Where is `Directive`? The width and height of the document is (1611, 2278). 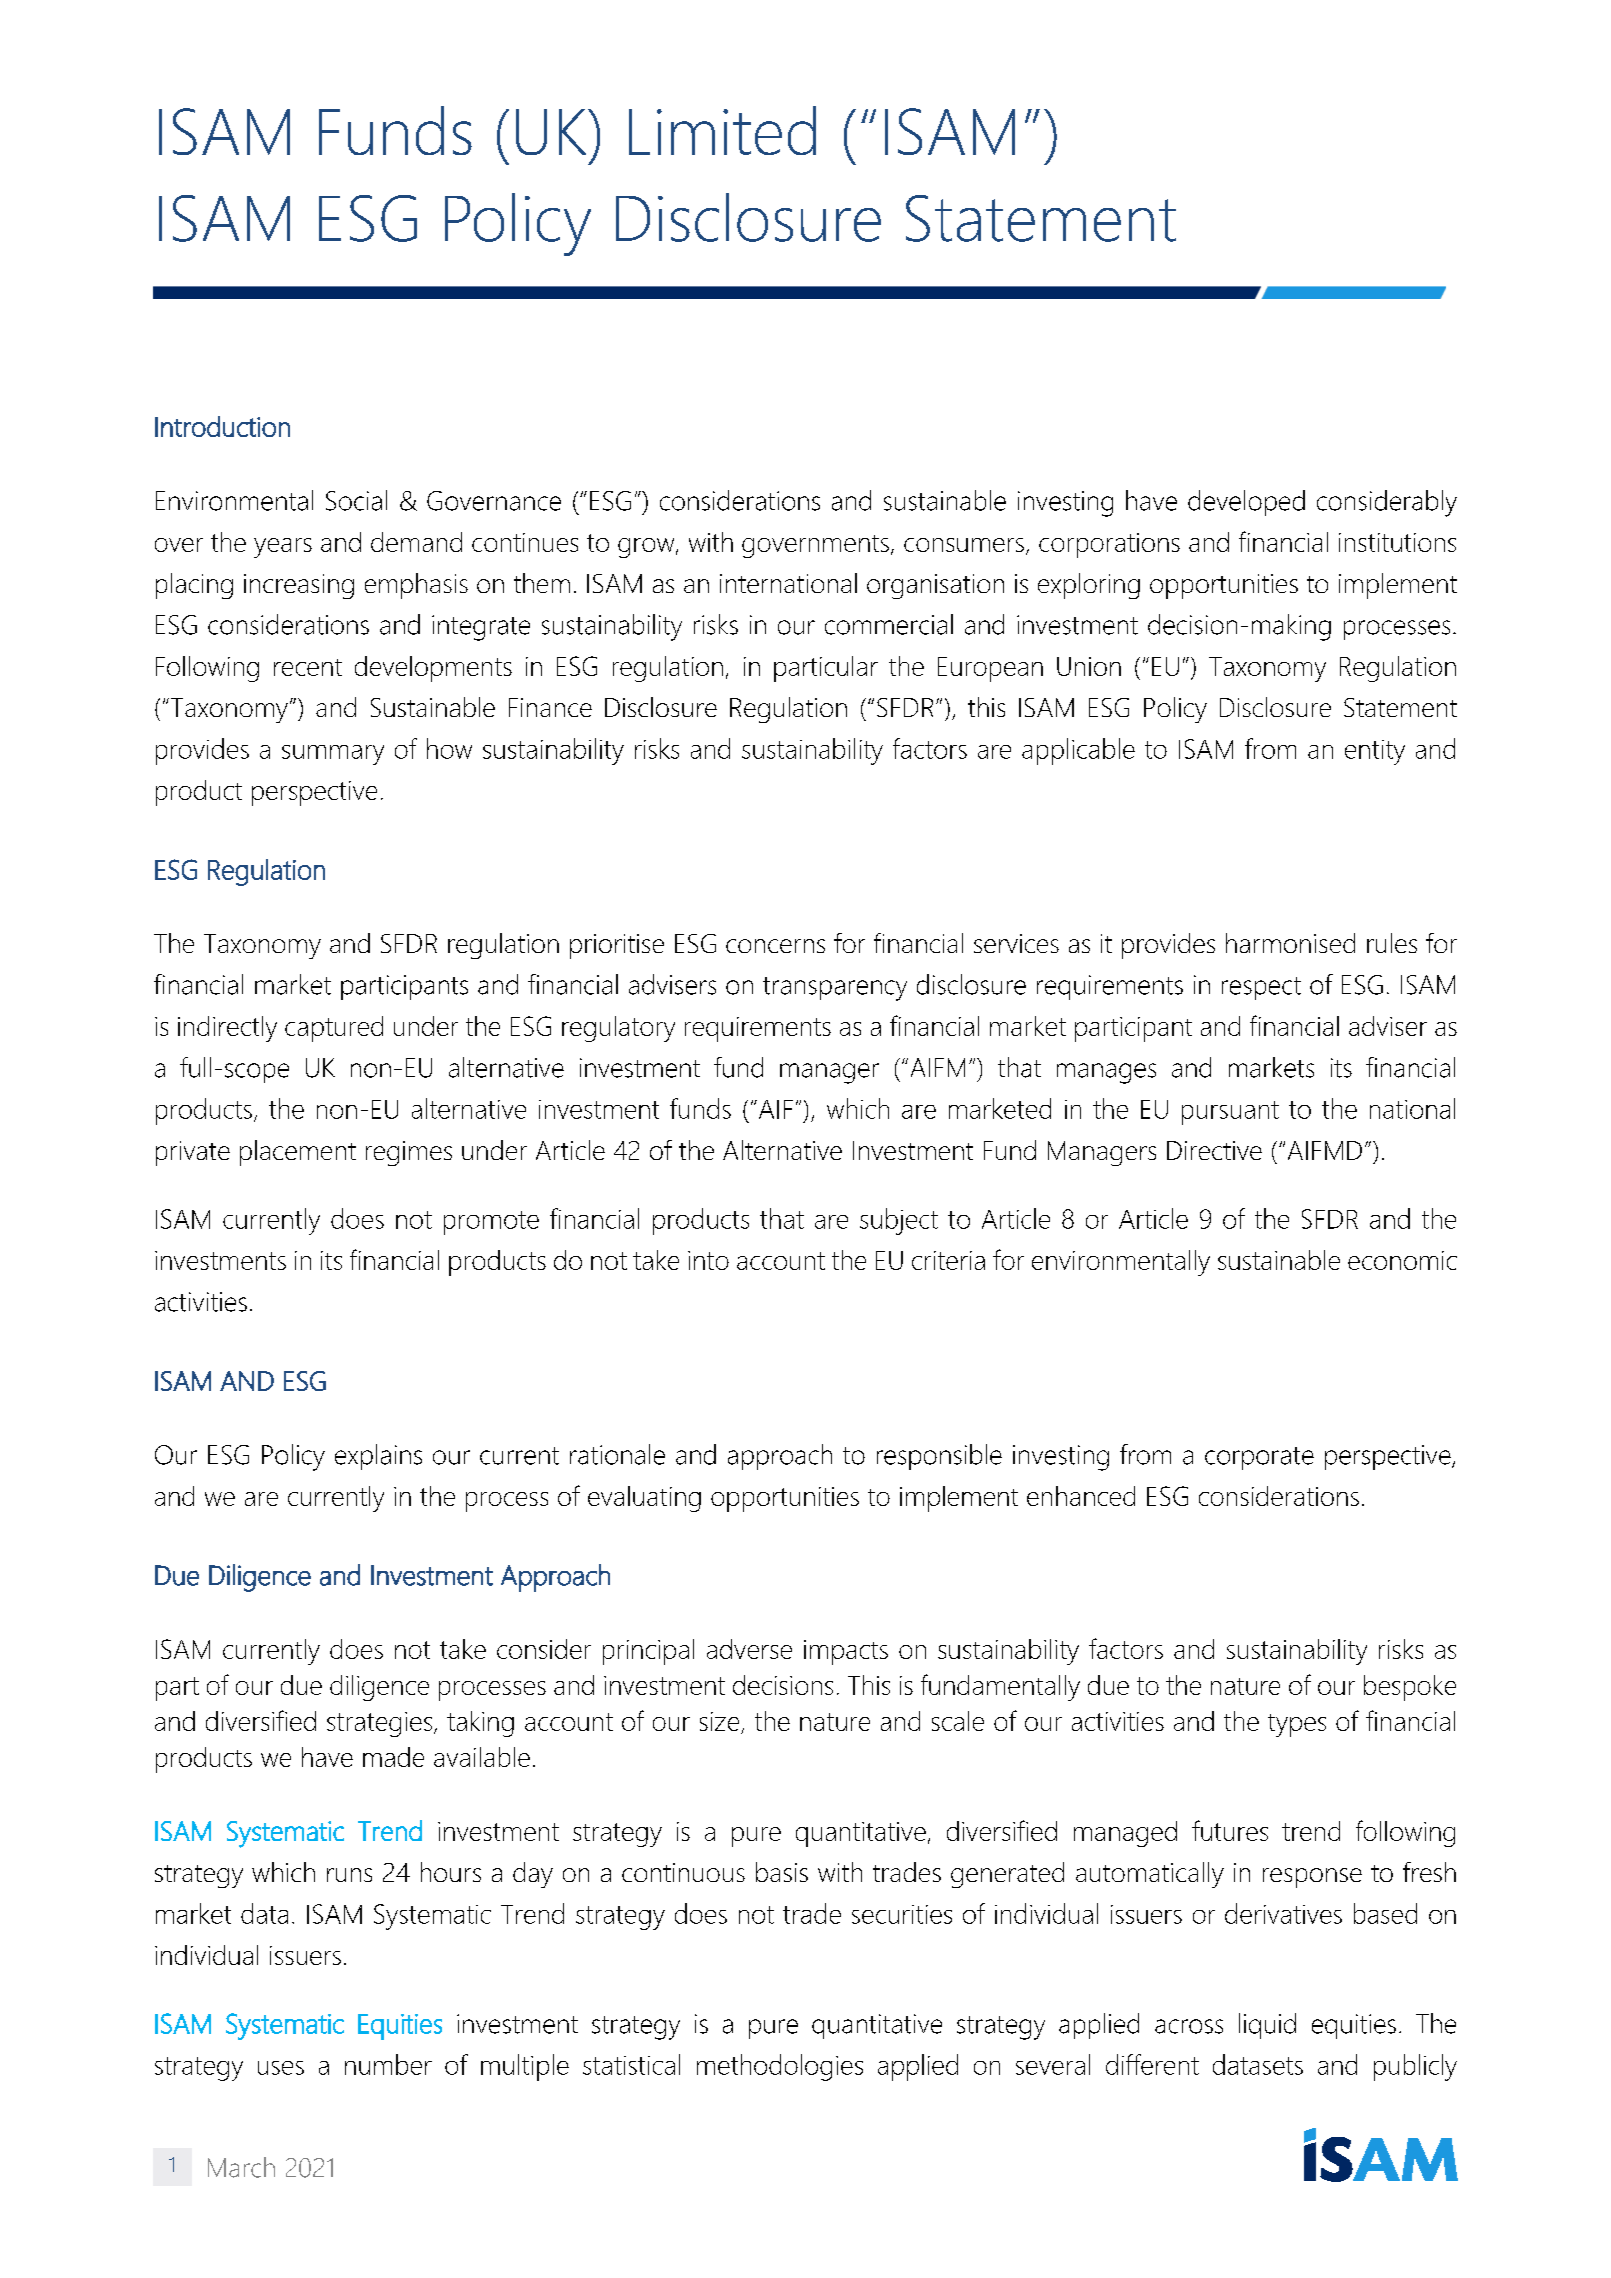 Directive is located at coordinates (1214, 1150).
